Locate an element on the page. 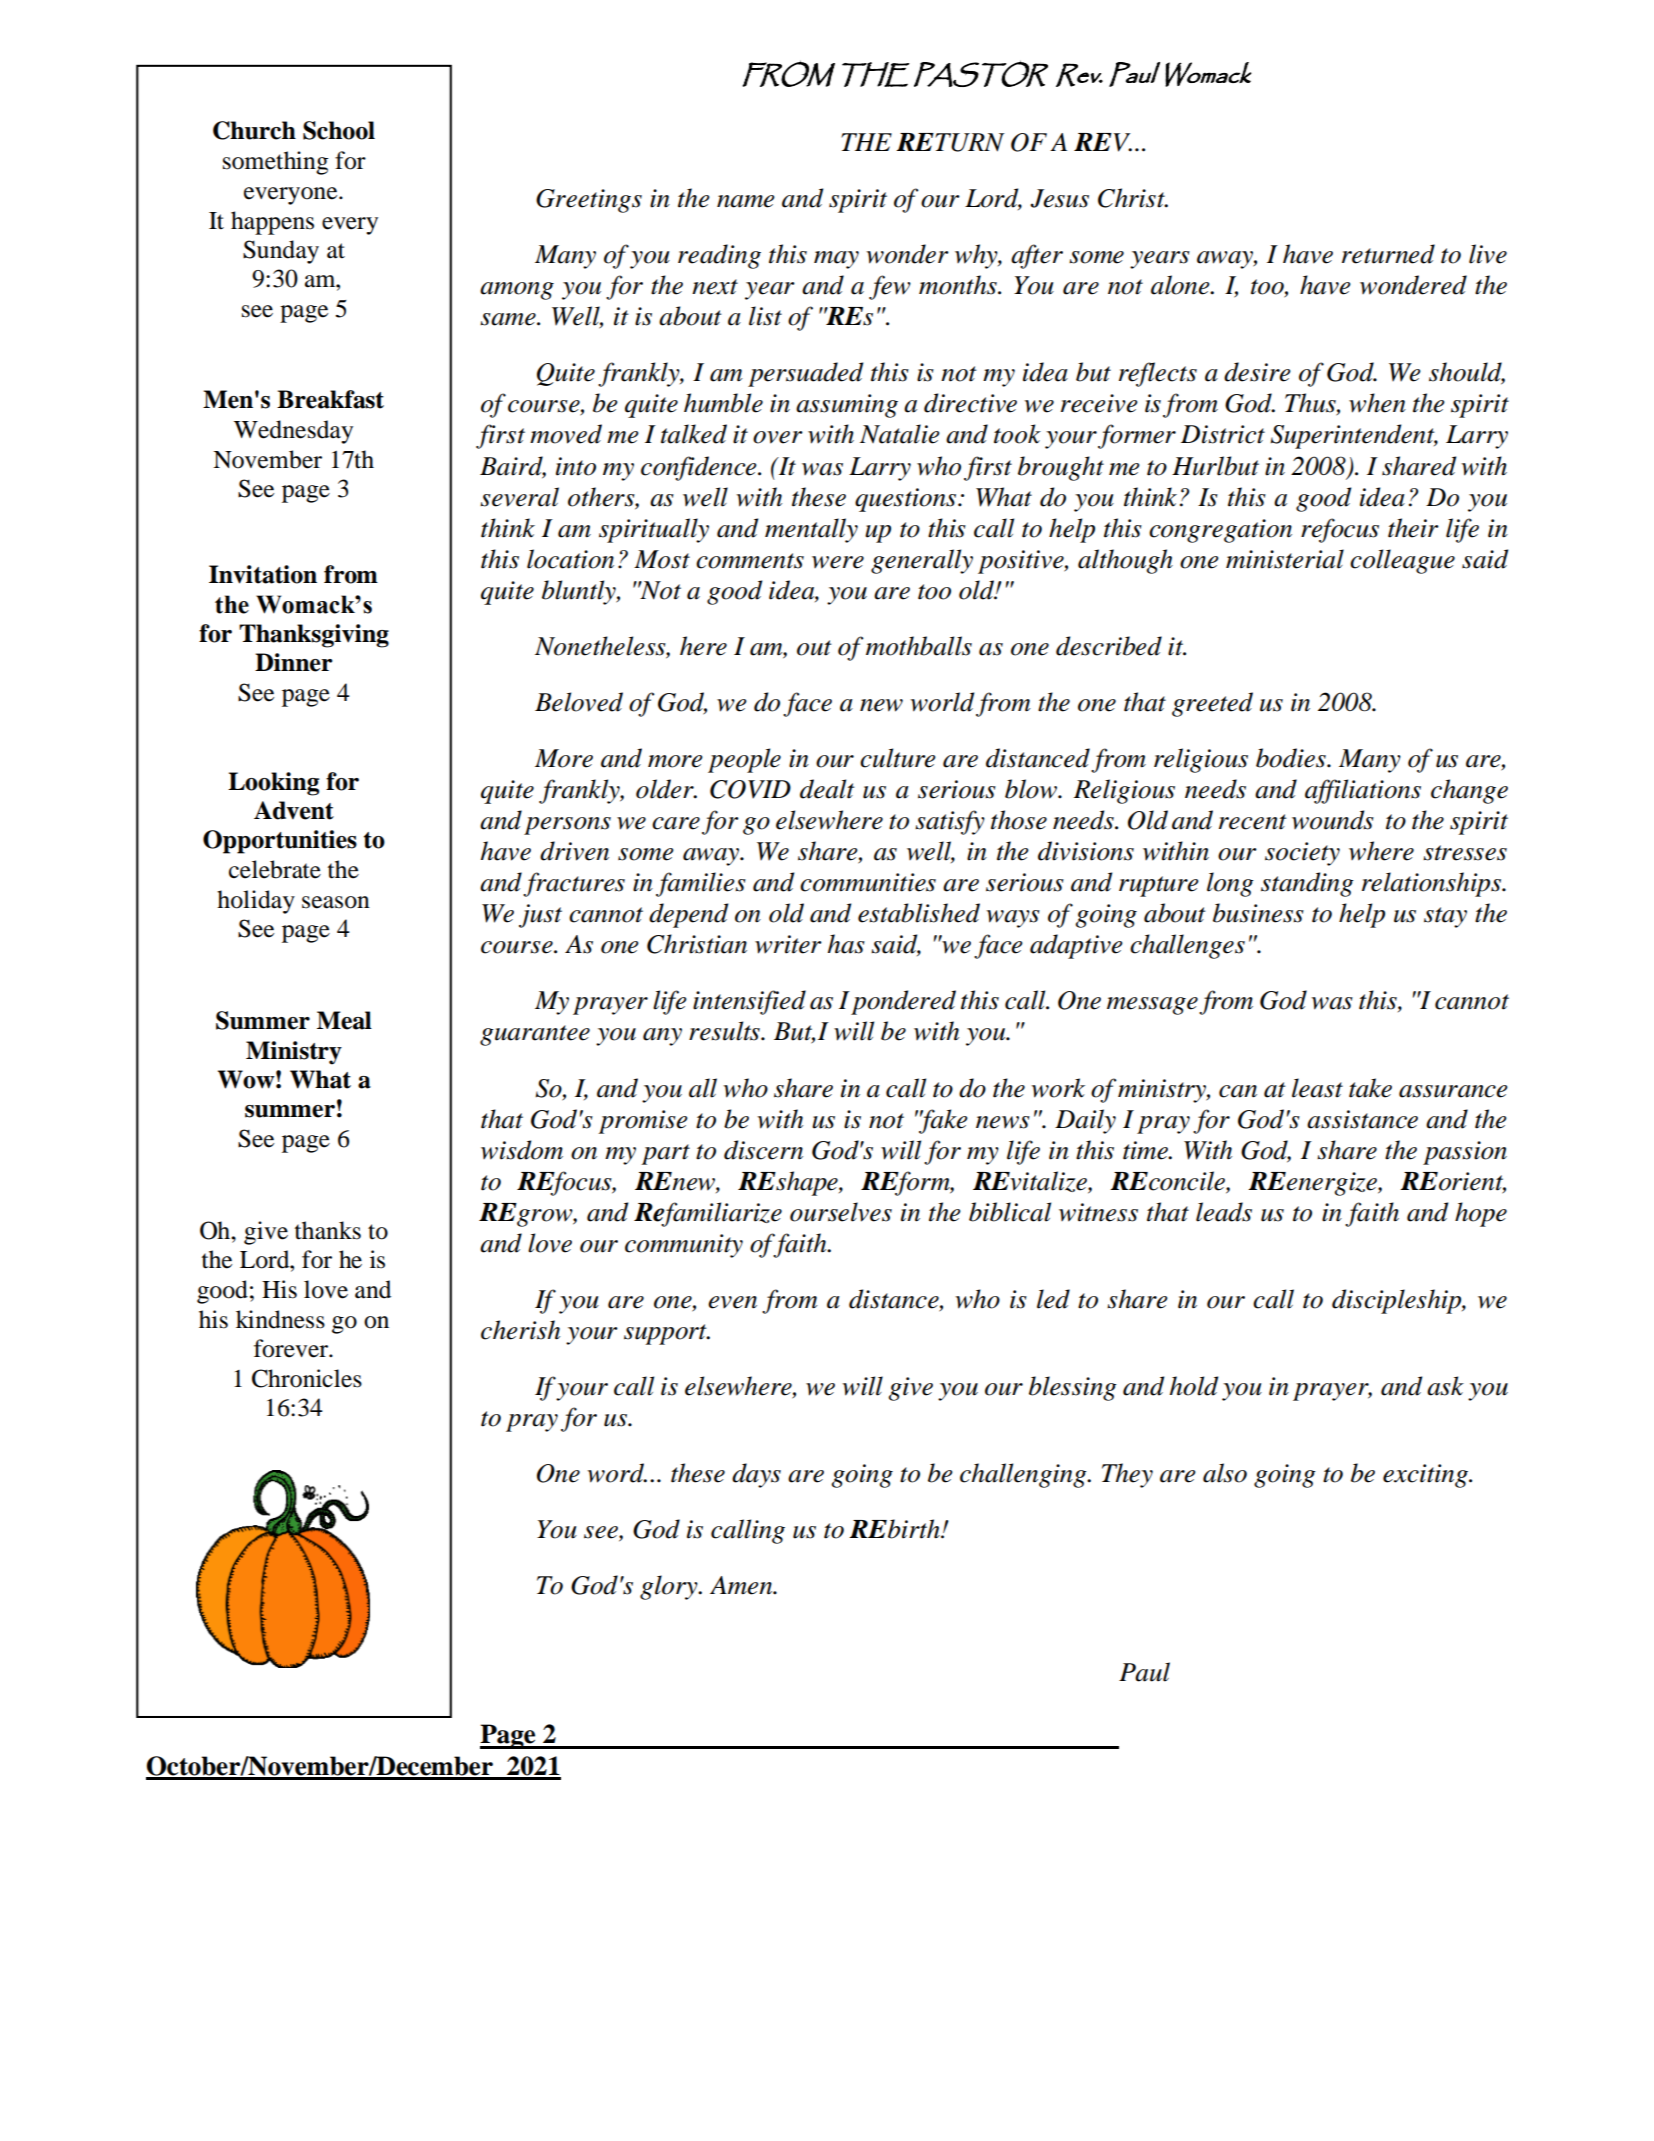 The width and height of the image is (1654, 2141). mothballs is located at coordinates (919, 646).
